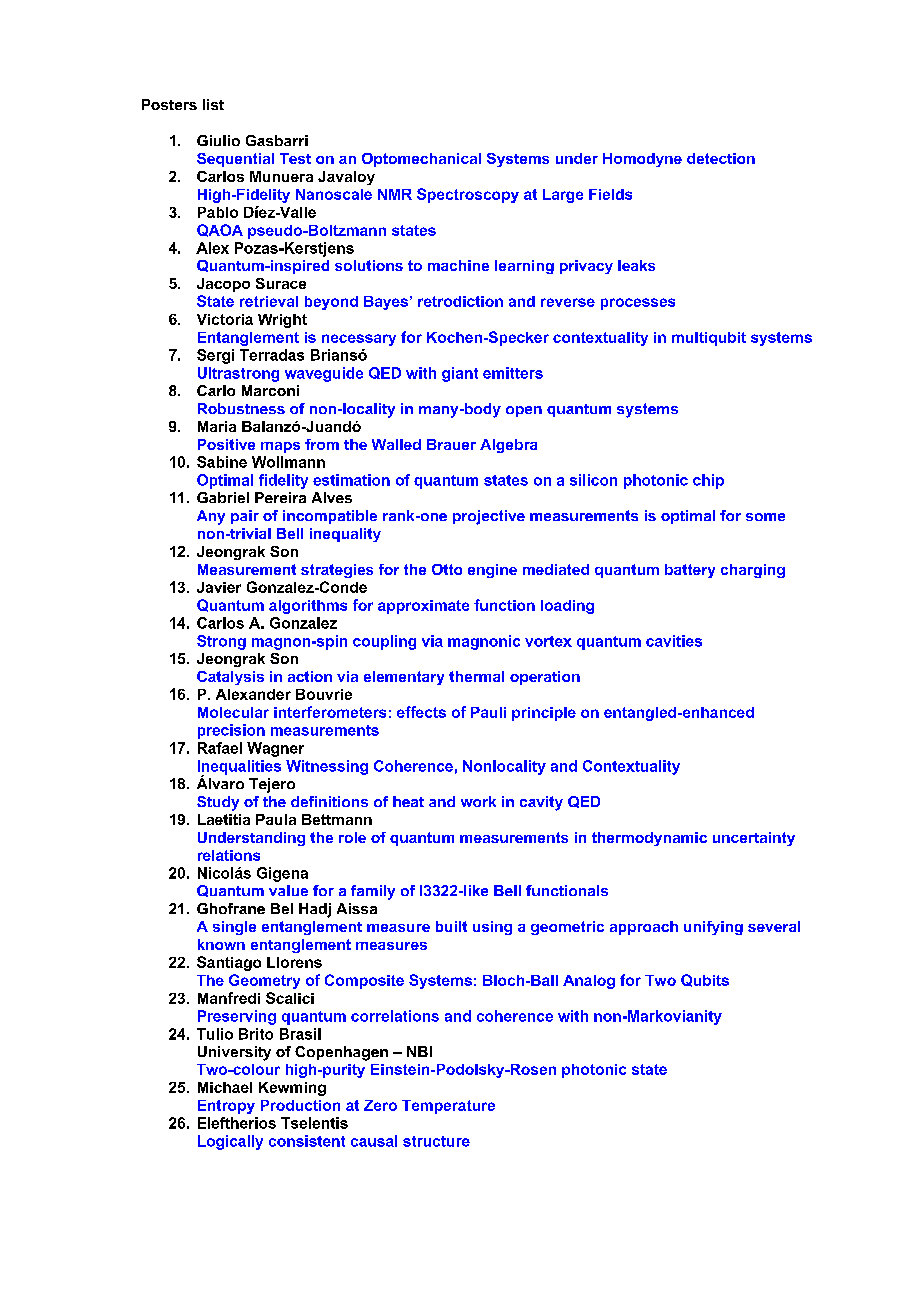 The image size is (924, 1308). I want to click on Javier, so click(219, 587).
